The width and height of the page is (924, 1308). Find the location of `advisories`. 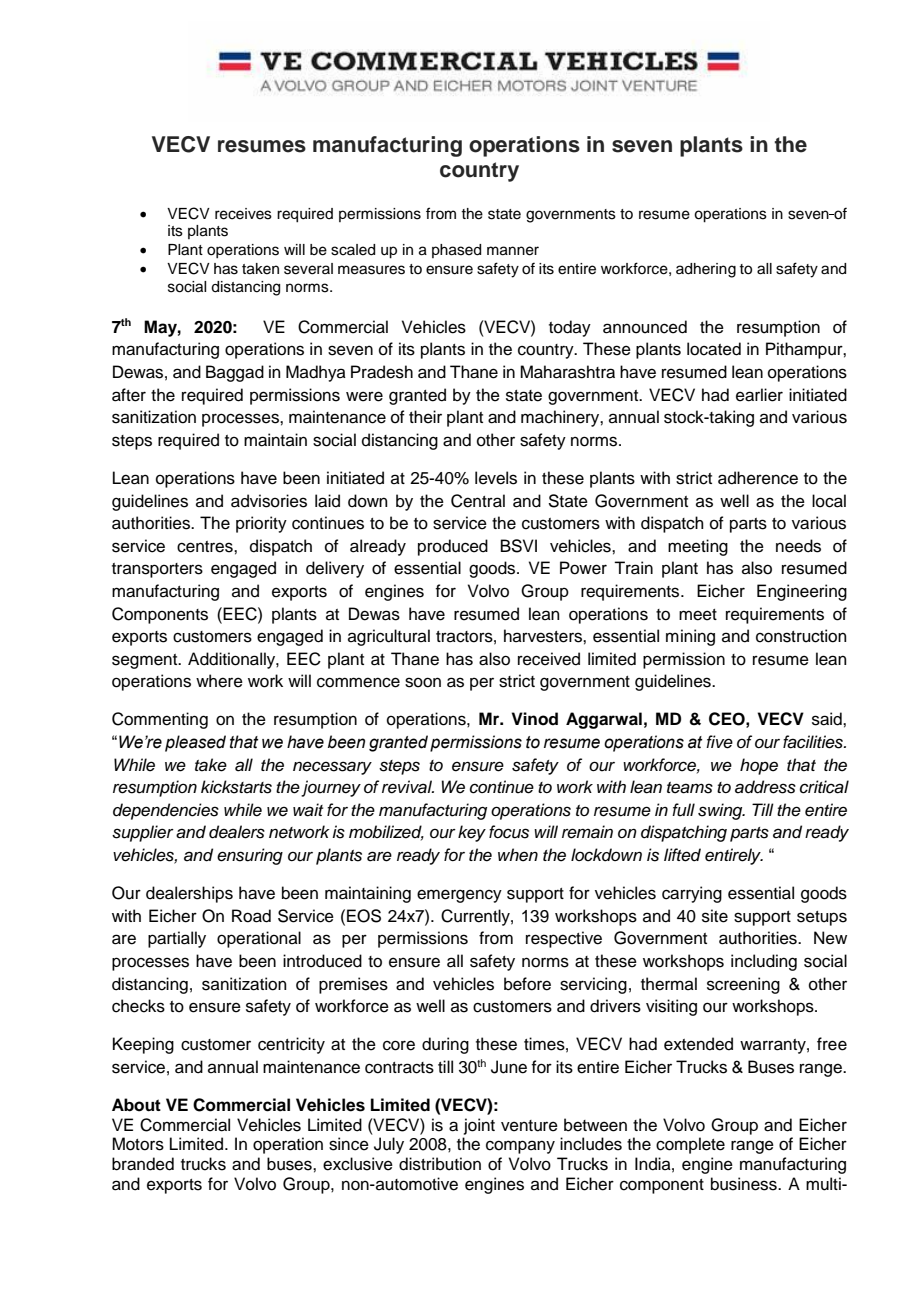

advisories is located at coordinates (269, 501).
